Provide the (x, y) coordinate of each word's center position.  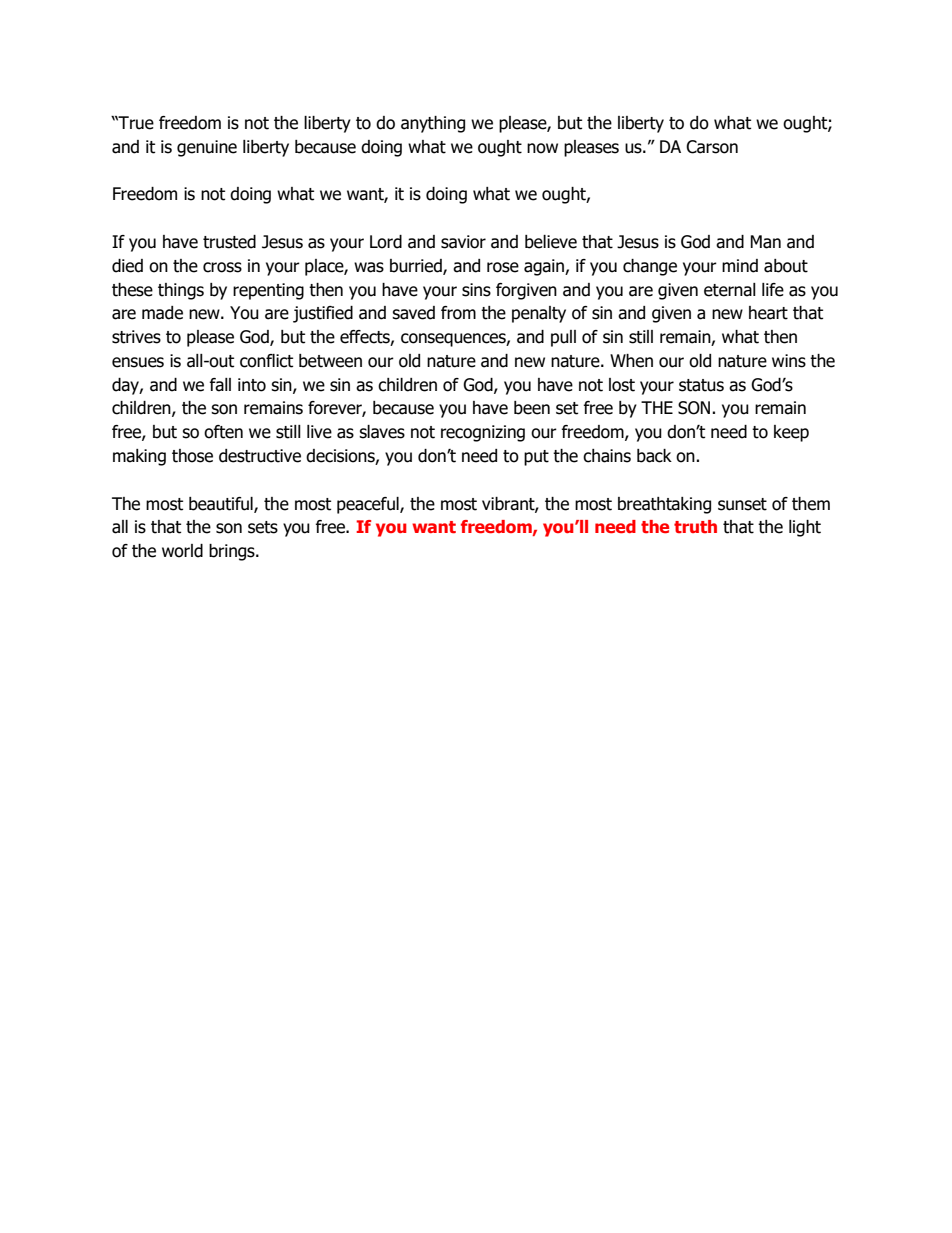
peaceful (369, 505)
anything (433, 124)
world (182, 551)
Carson (712, 147)
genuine (207, 148)
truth (695, 526)
